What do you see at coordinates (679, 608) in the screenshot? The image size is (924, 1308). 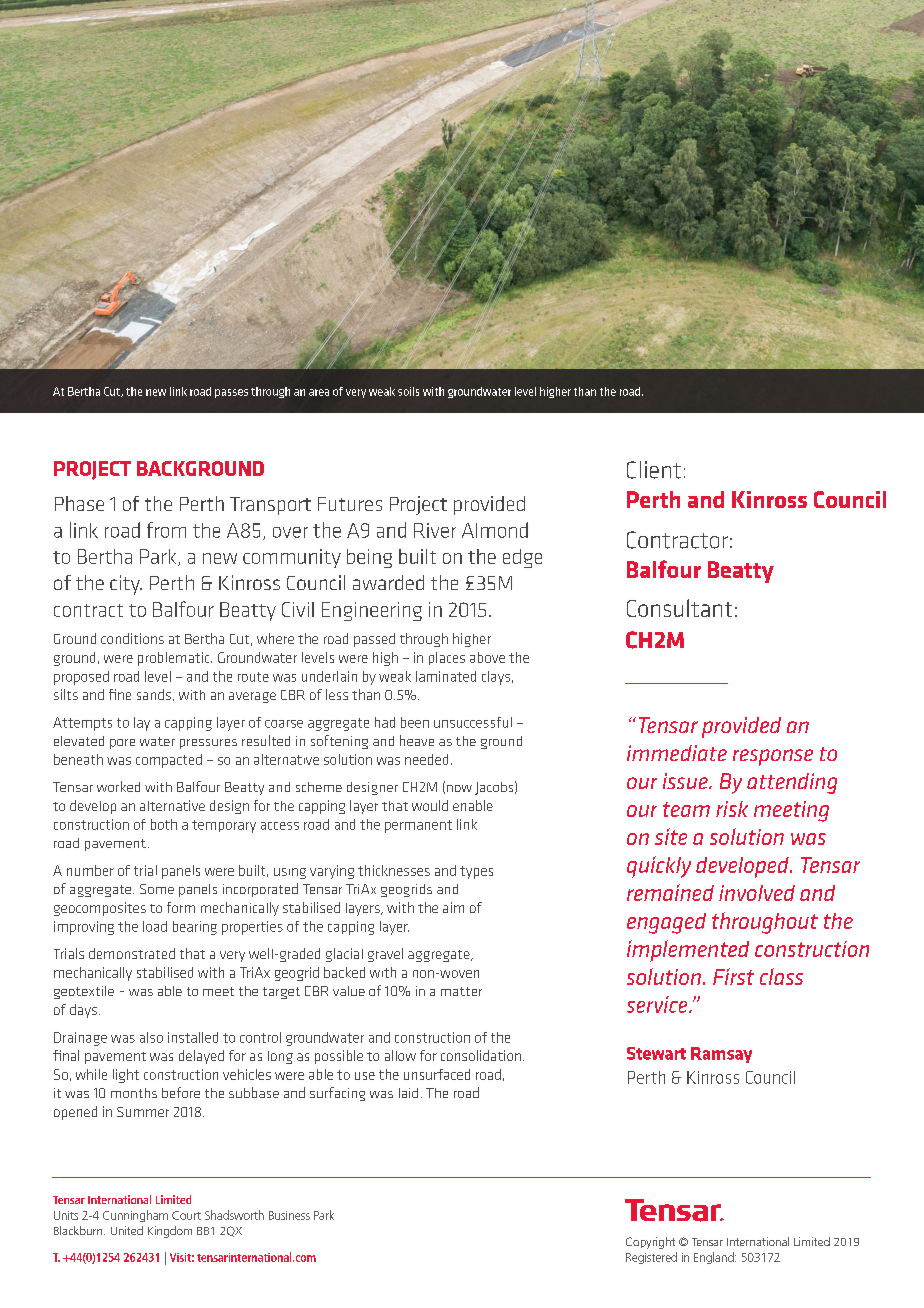 I see `Consultant` at bounding box center [679, 608].
